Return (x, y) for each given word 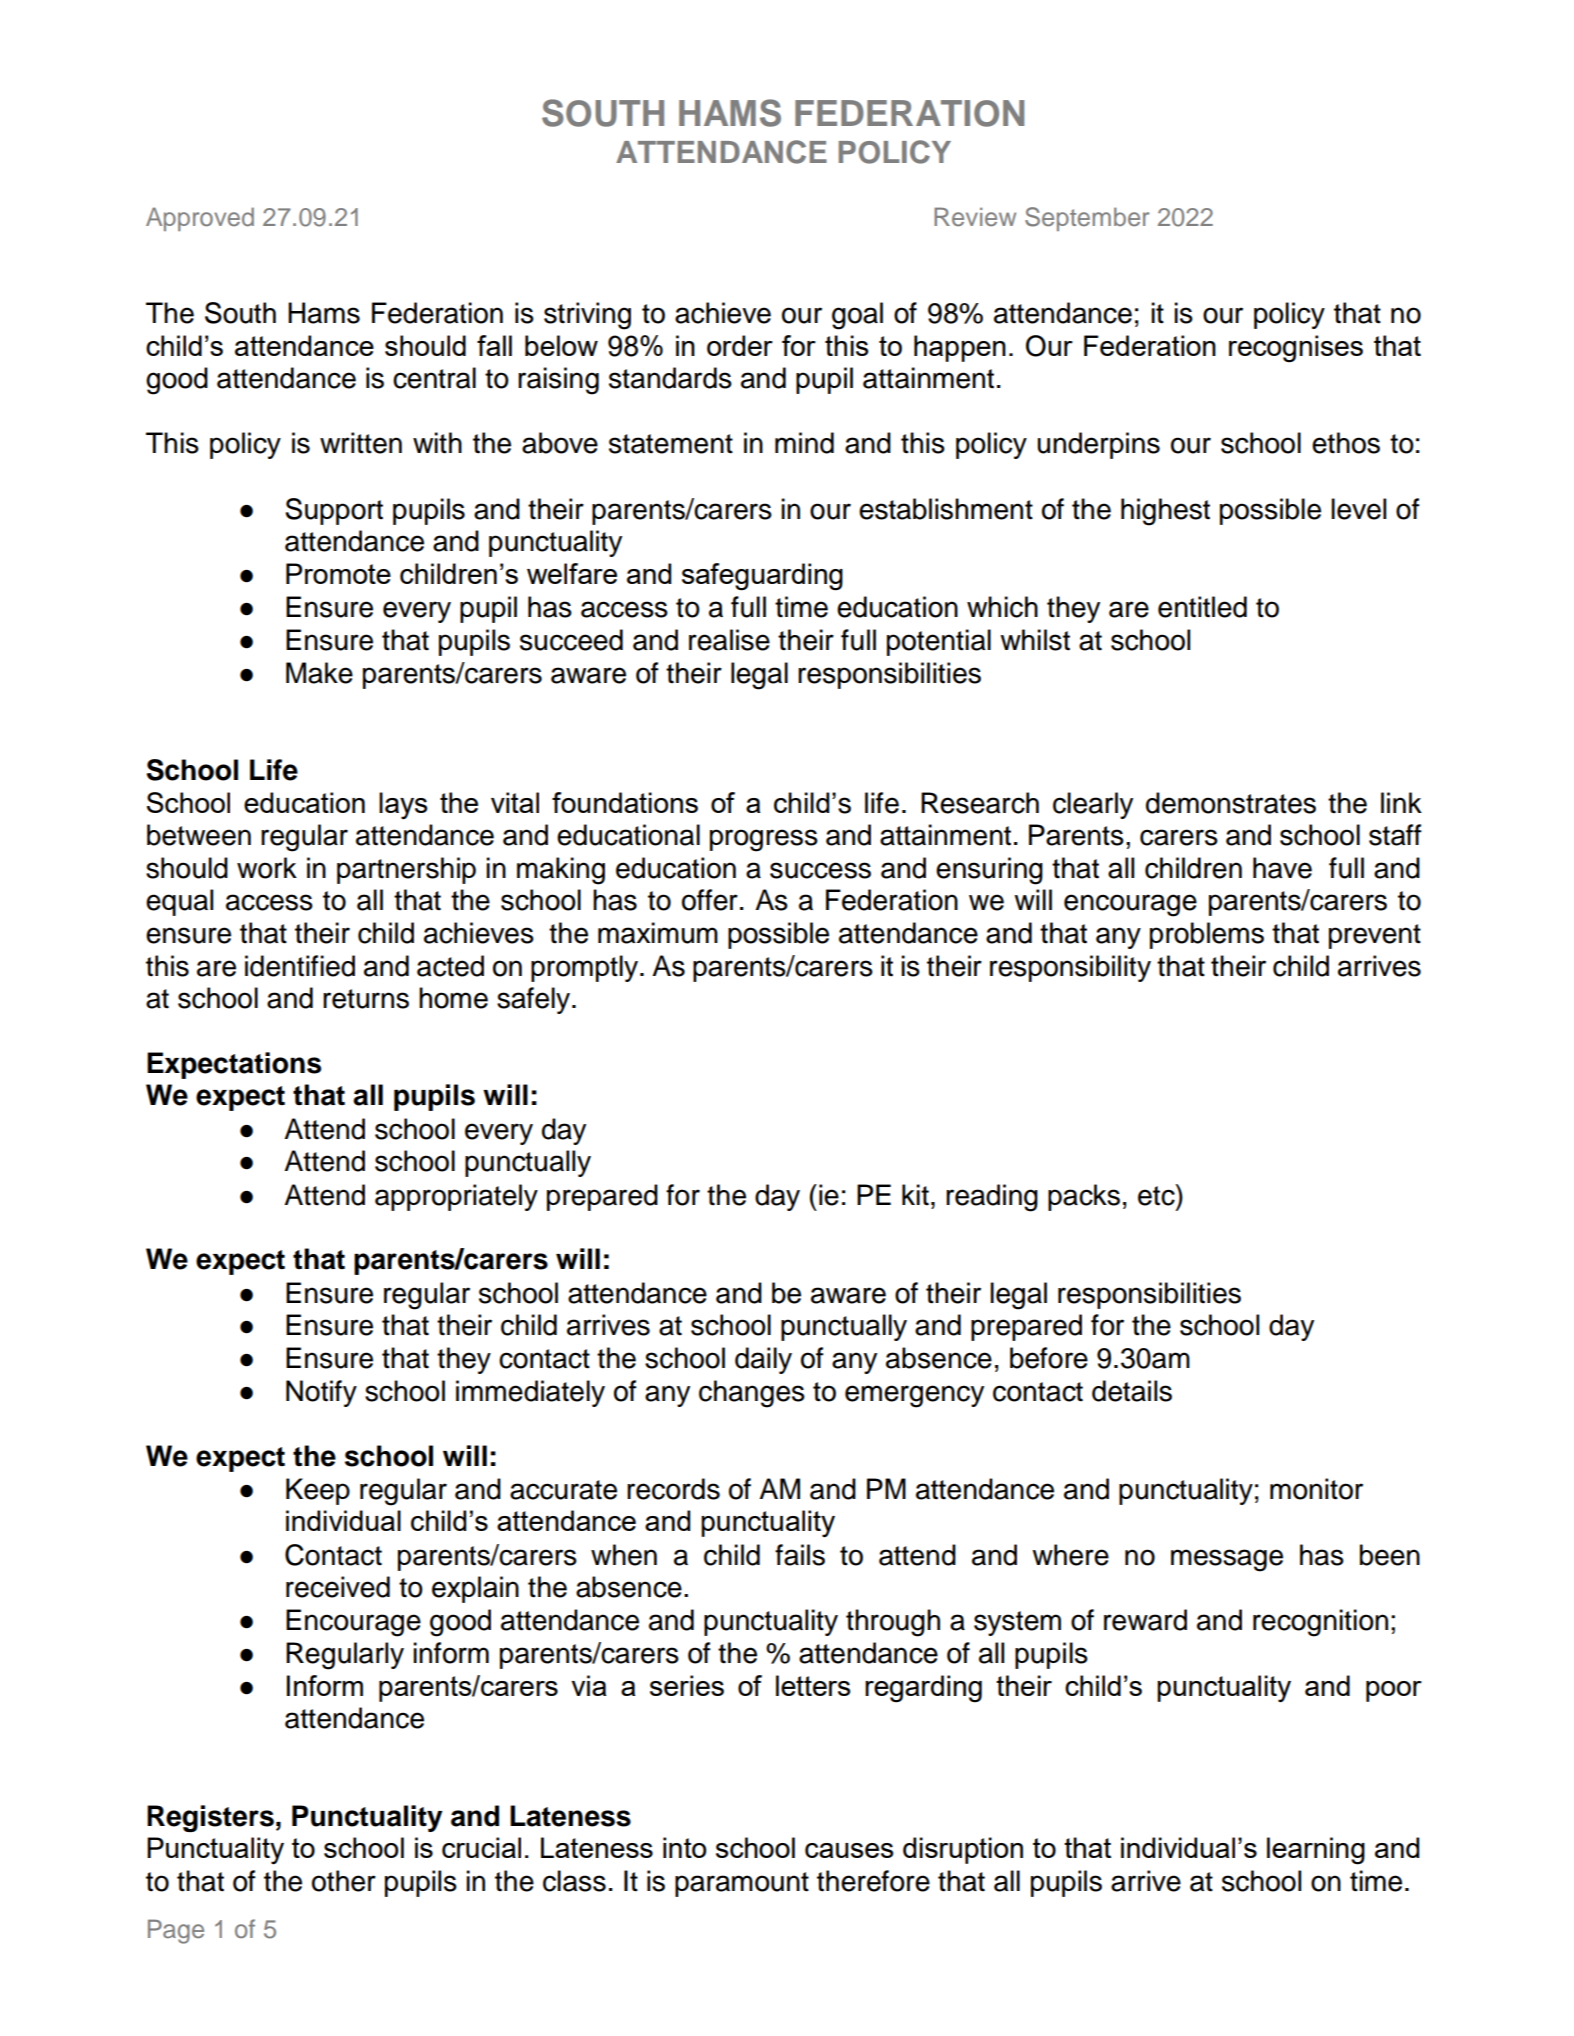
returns (366, 999)
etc (1157, 1195)
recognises (1296, 349)
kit (915, 1195)
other (344, 1881)
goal (857, 316)
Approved (200, 219)
